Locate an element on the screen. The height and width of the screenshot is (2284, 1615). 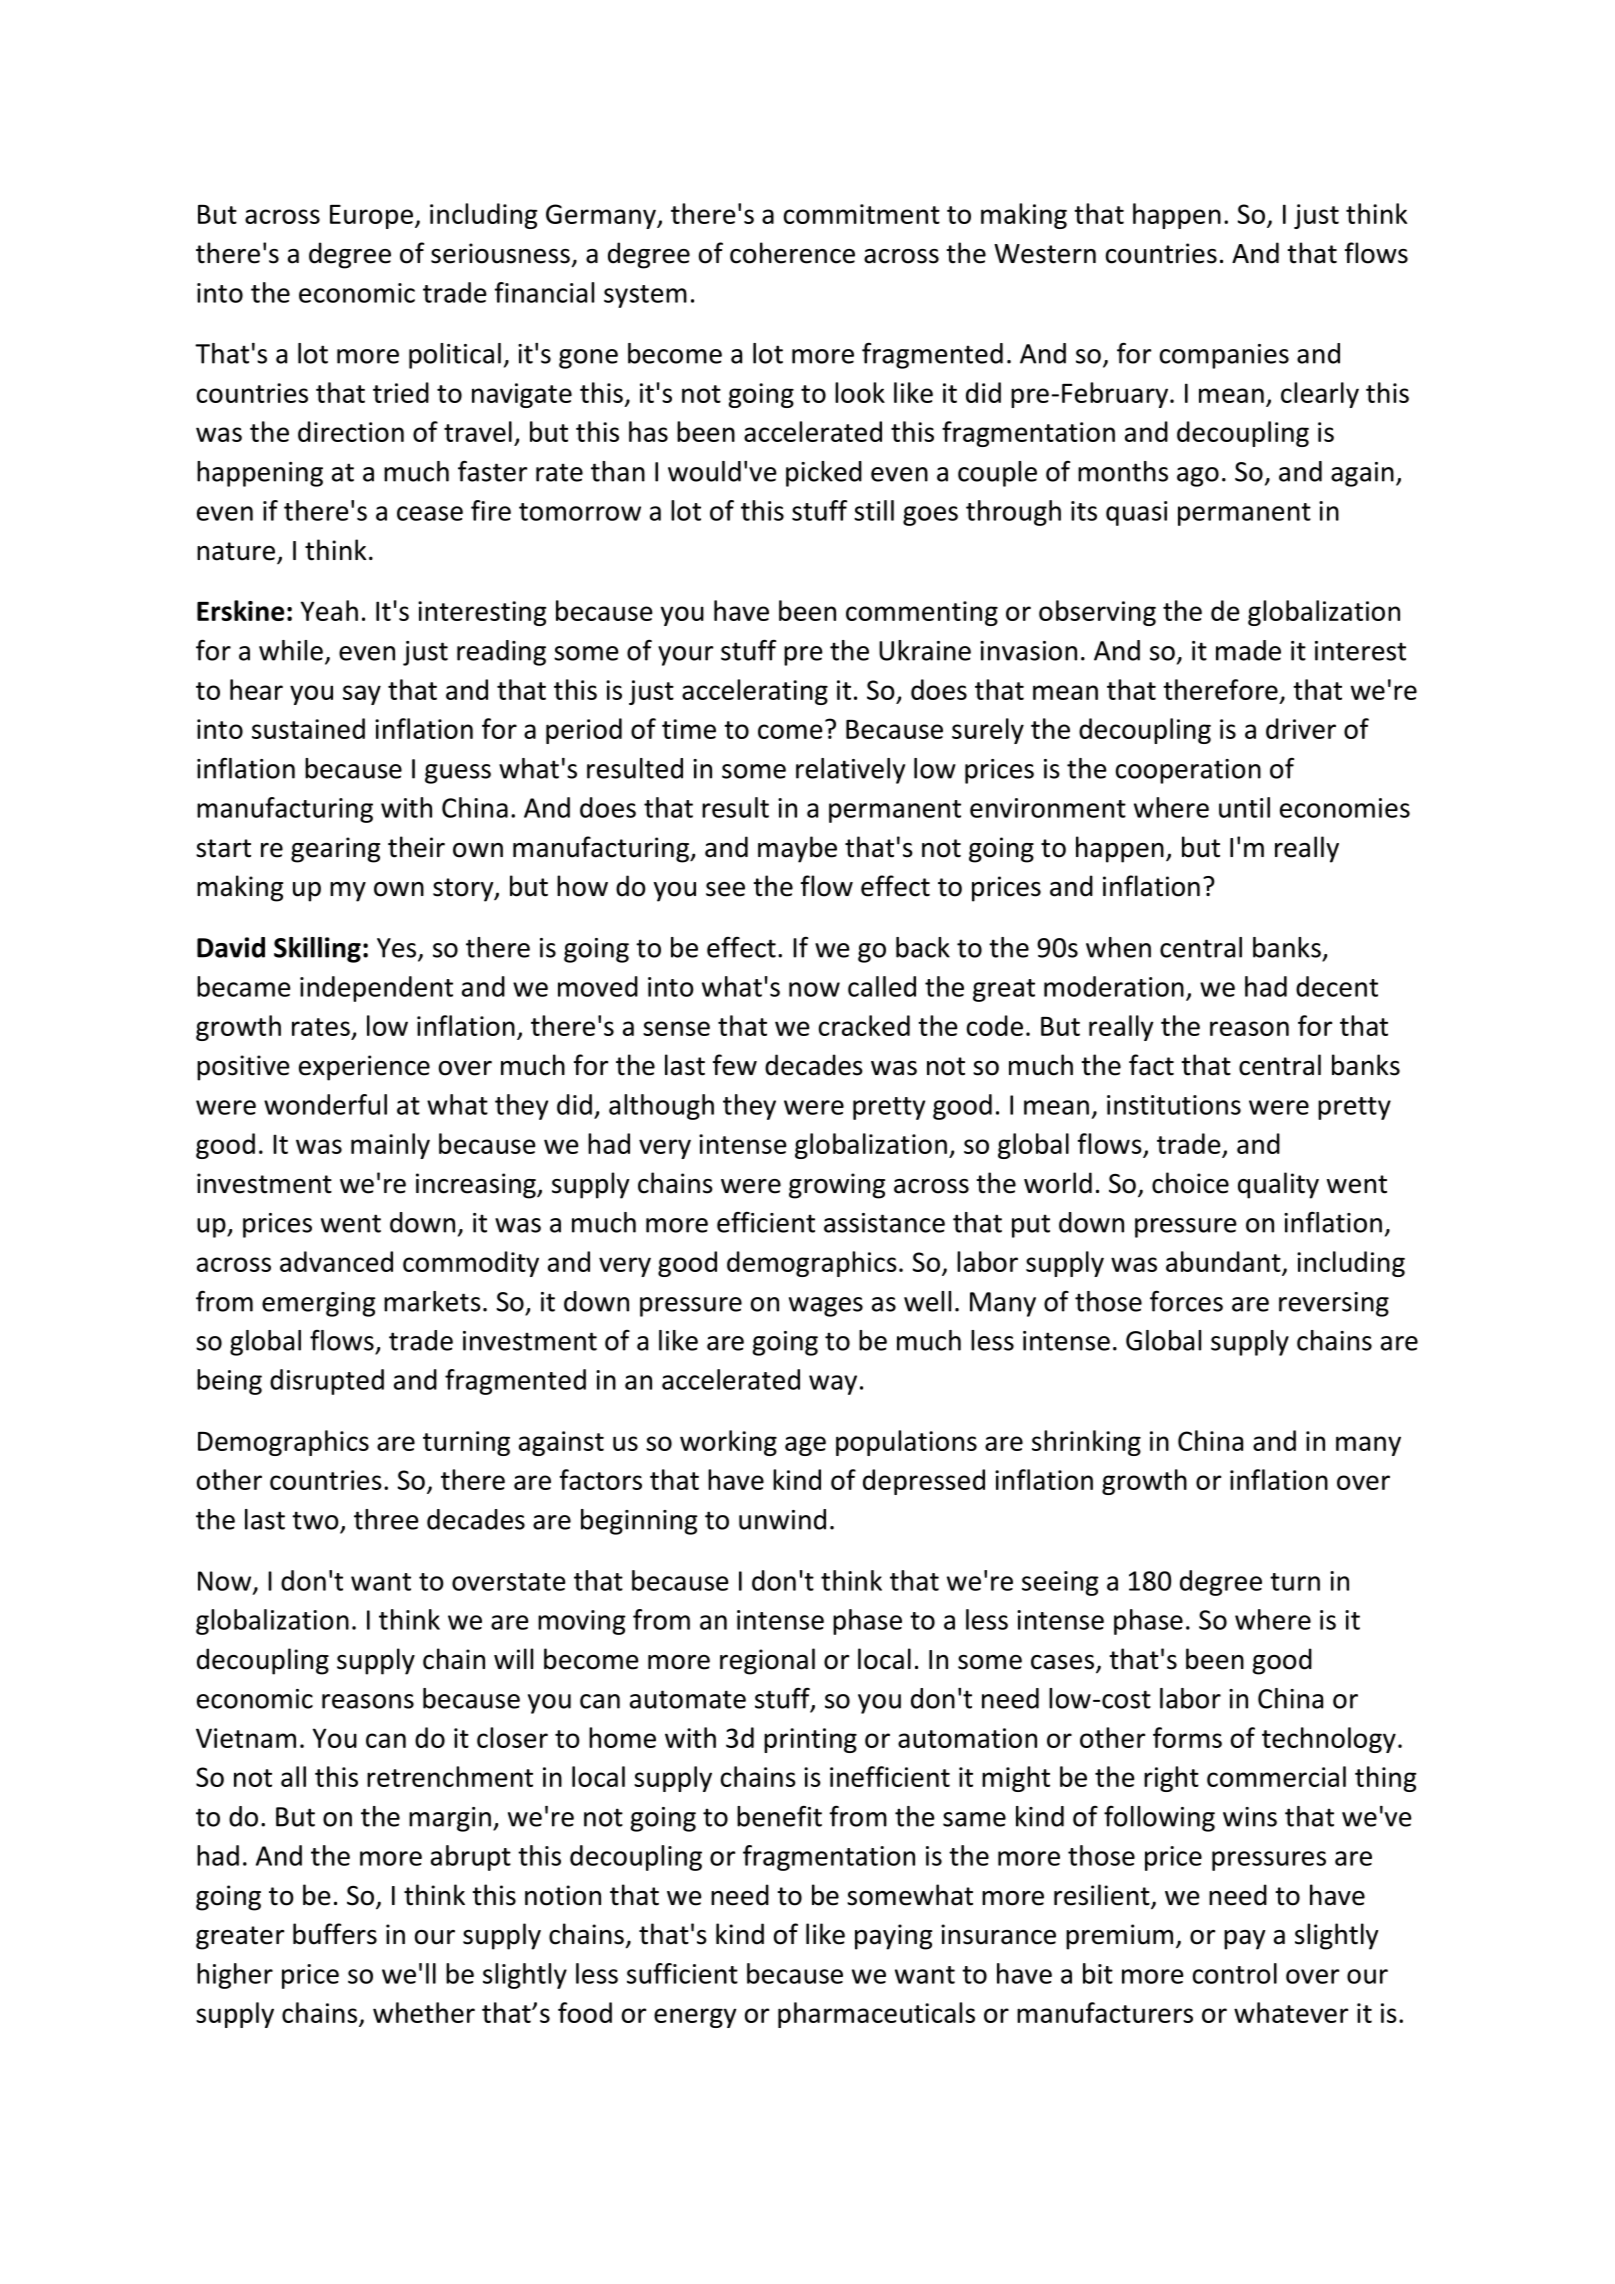
control is located at coordinates (1235, 1973).
